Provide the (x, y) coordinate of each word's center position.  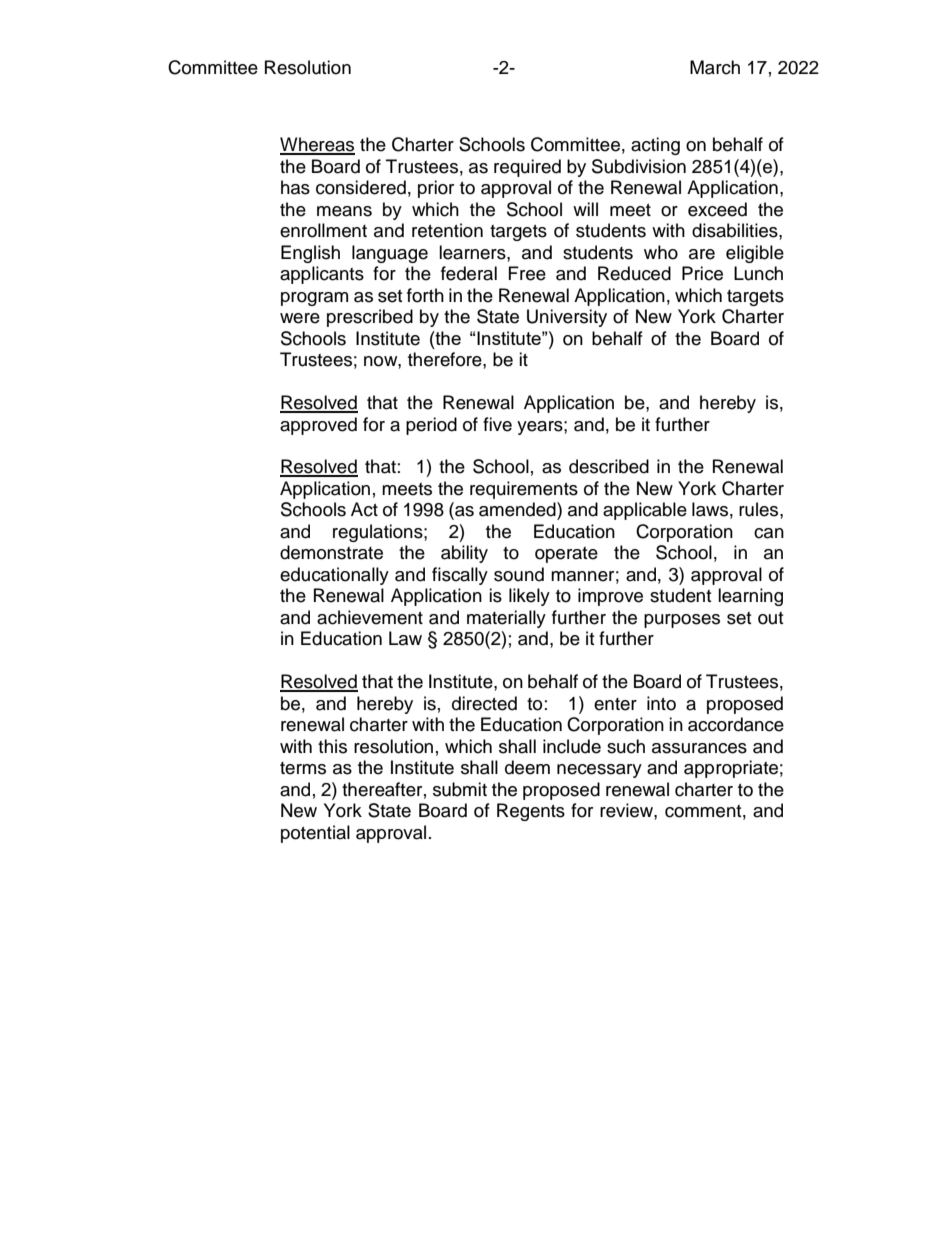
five (497, 424)
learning (750, 597)
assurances (699, 748)
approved (318, 426)
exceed (717, 209)
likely (529, 597)
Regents (531, 812)
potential (315, 834)
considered (361, 187)
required (527, 168)
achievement (370, 617)
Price (702, 273)
